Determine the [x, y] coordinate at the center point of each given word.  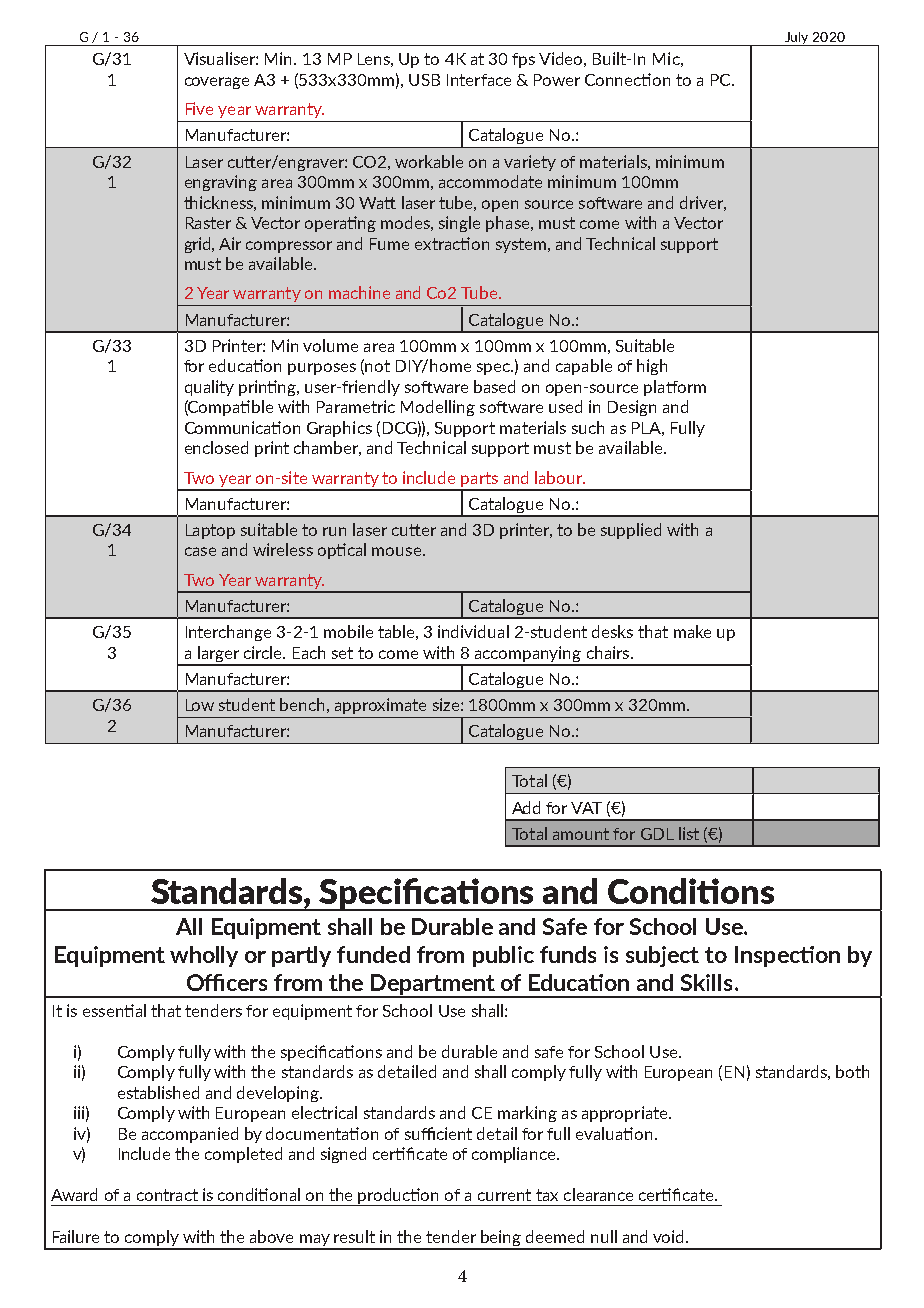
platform [675, 388]
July [797, 39]
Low [200, 705]
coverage [217, 83]
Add [526, 807]
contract [167, 1195]
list [689, 833]
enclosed [216, 447]
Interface [479, 80]
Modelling [438, 408]
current [504, 1195]
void [670, 1236]
